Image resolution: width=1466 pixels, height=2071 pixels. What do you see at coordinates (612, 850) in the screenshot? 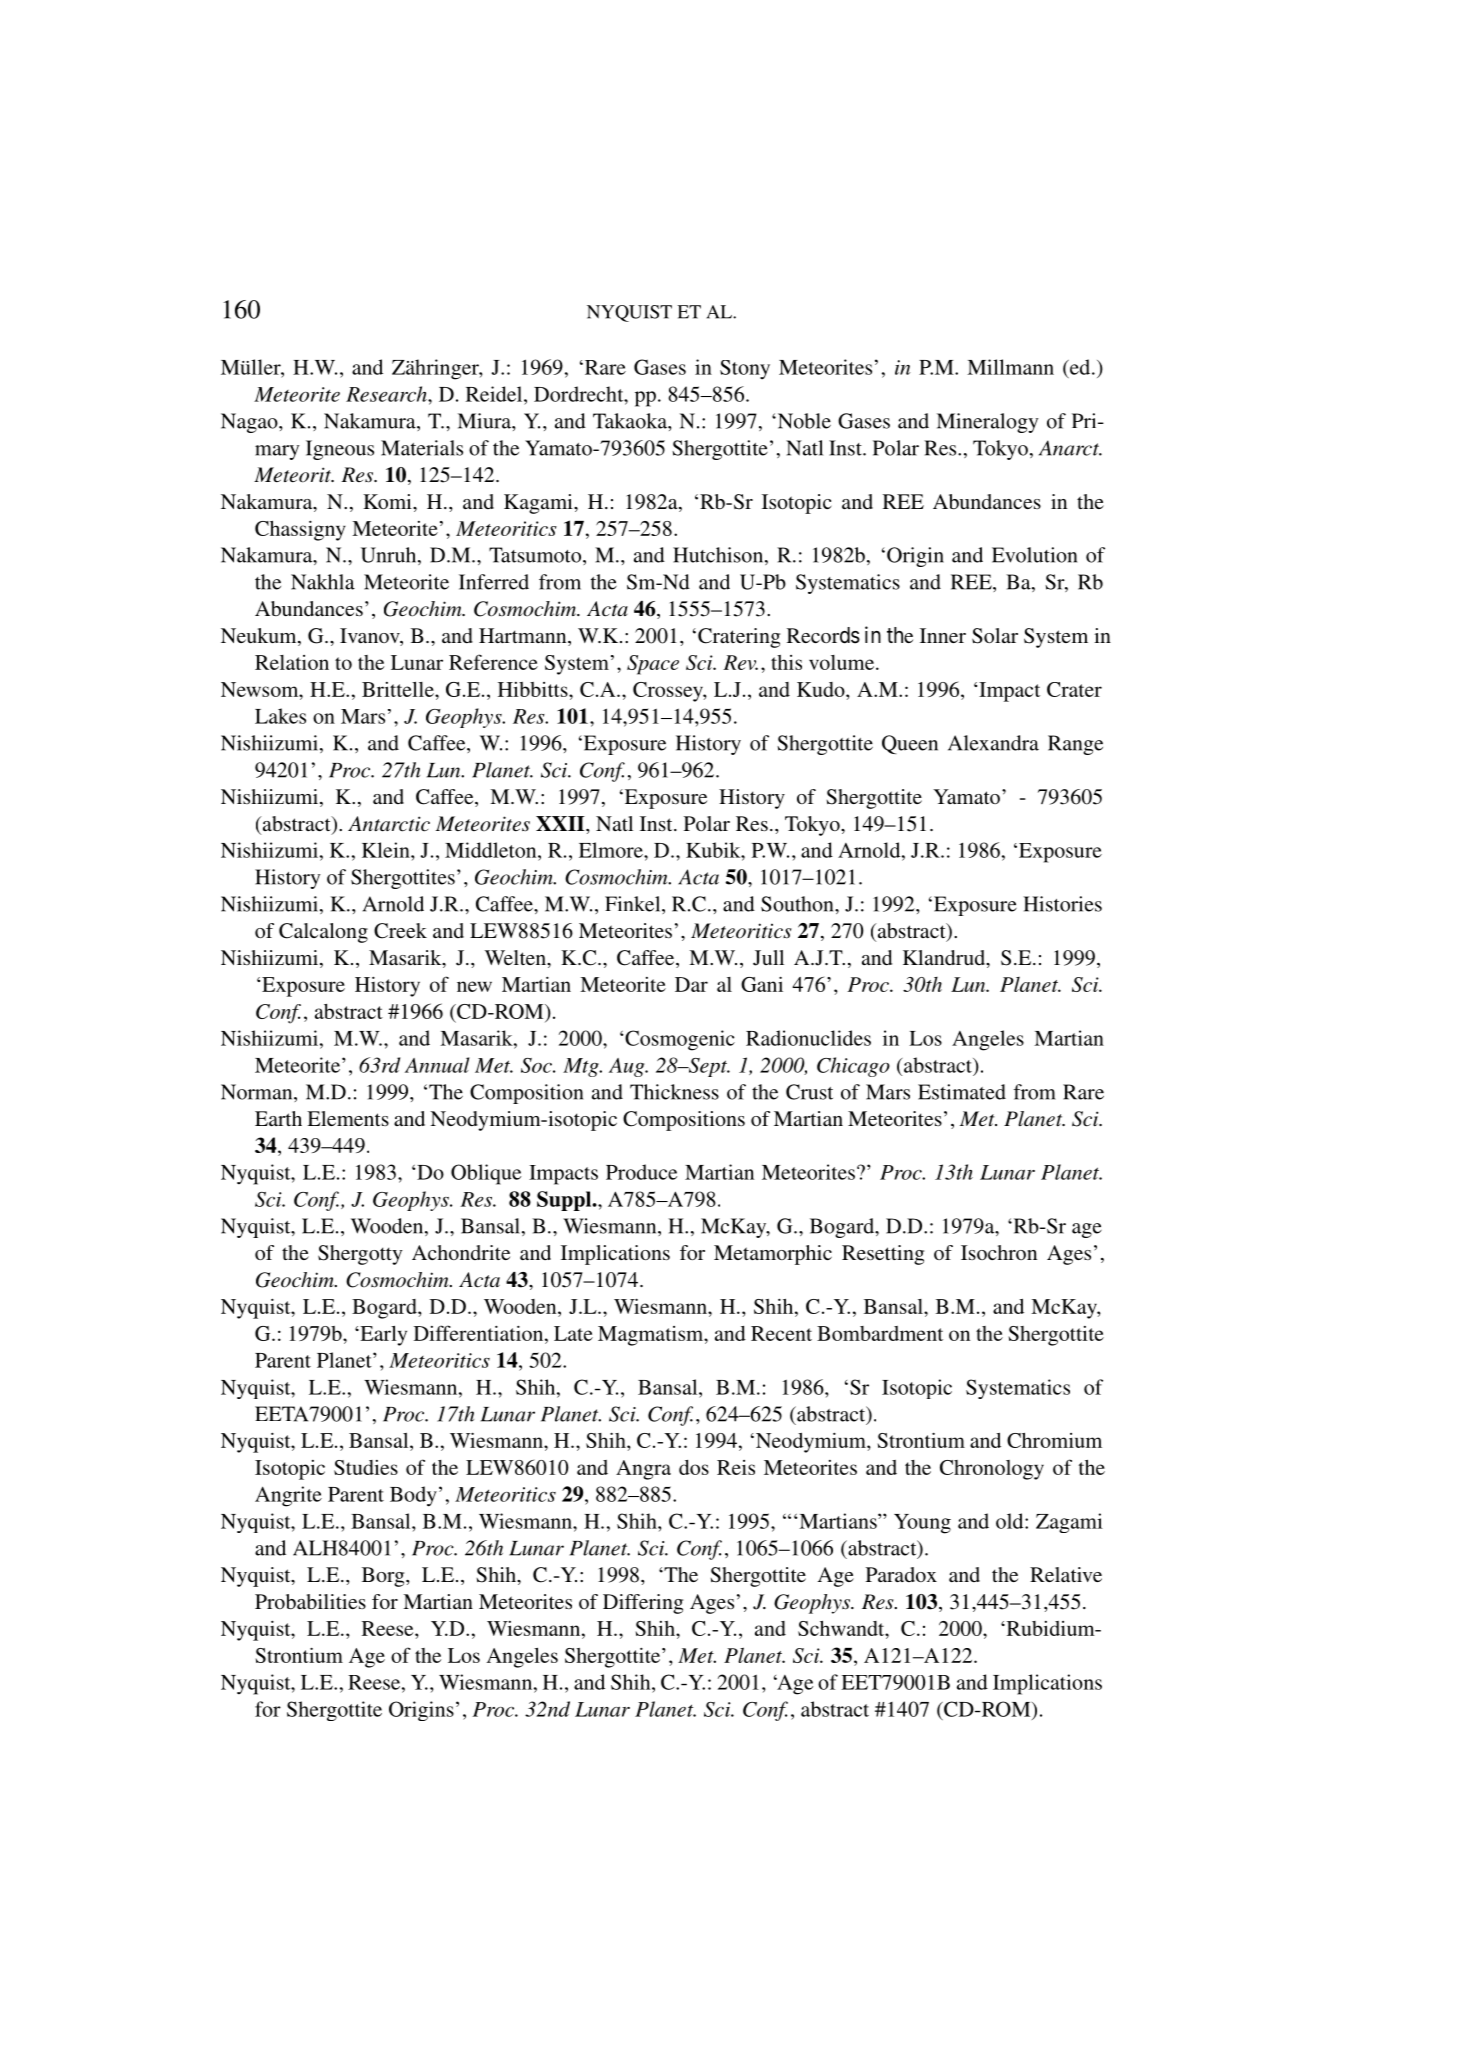
I see `Elmore` at bounding box center [612, 850].
